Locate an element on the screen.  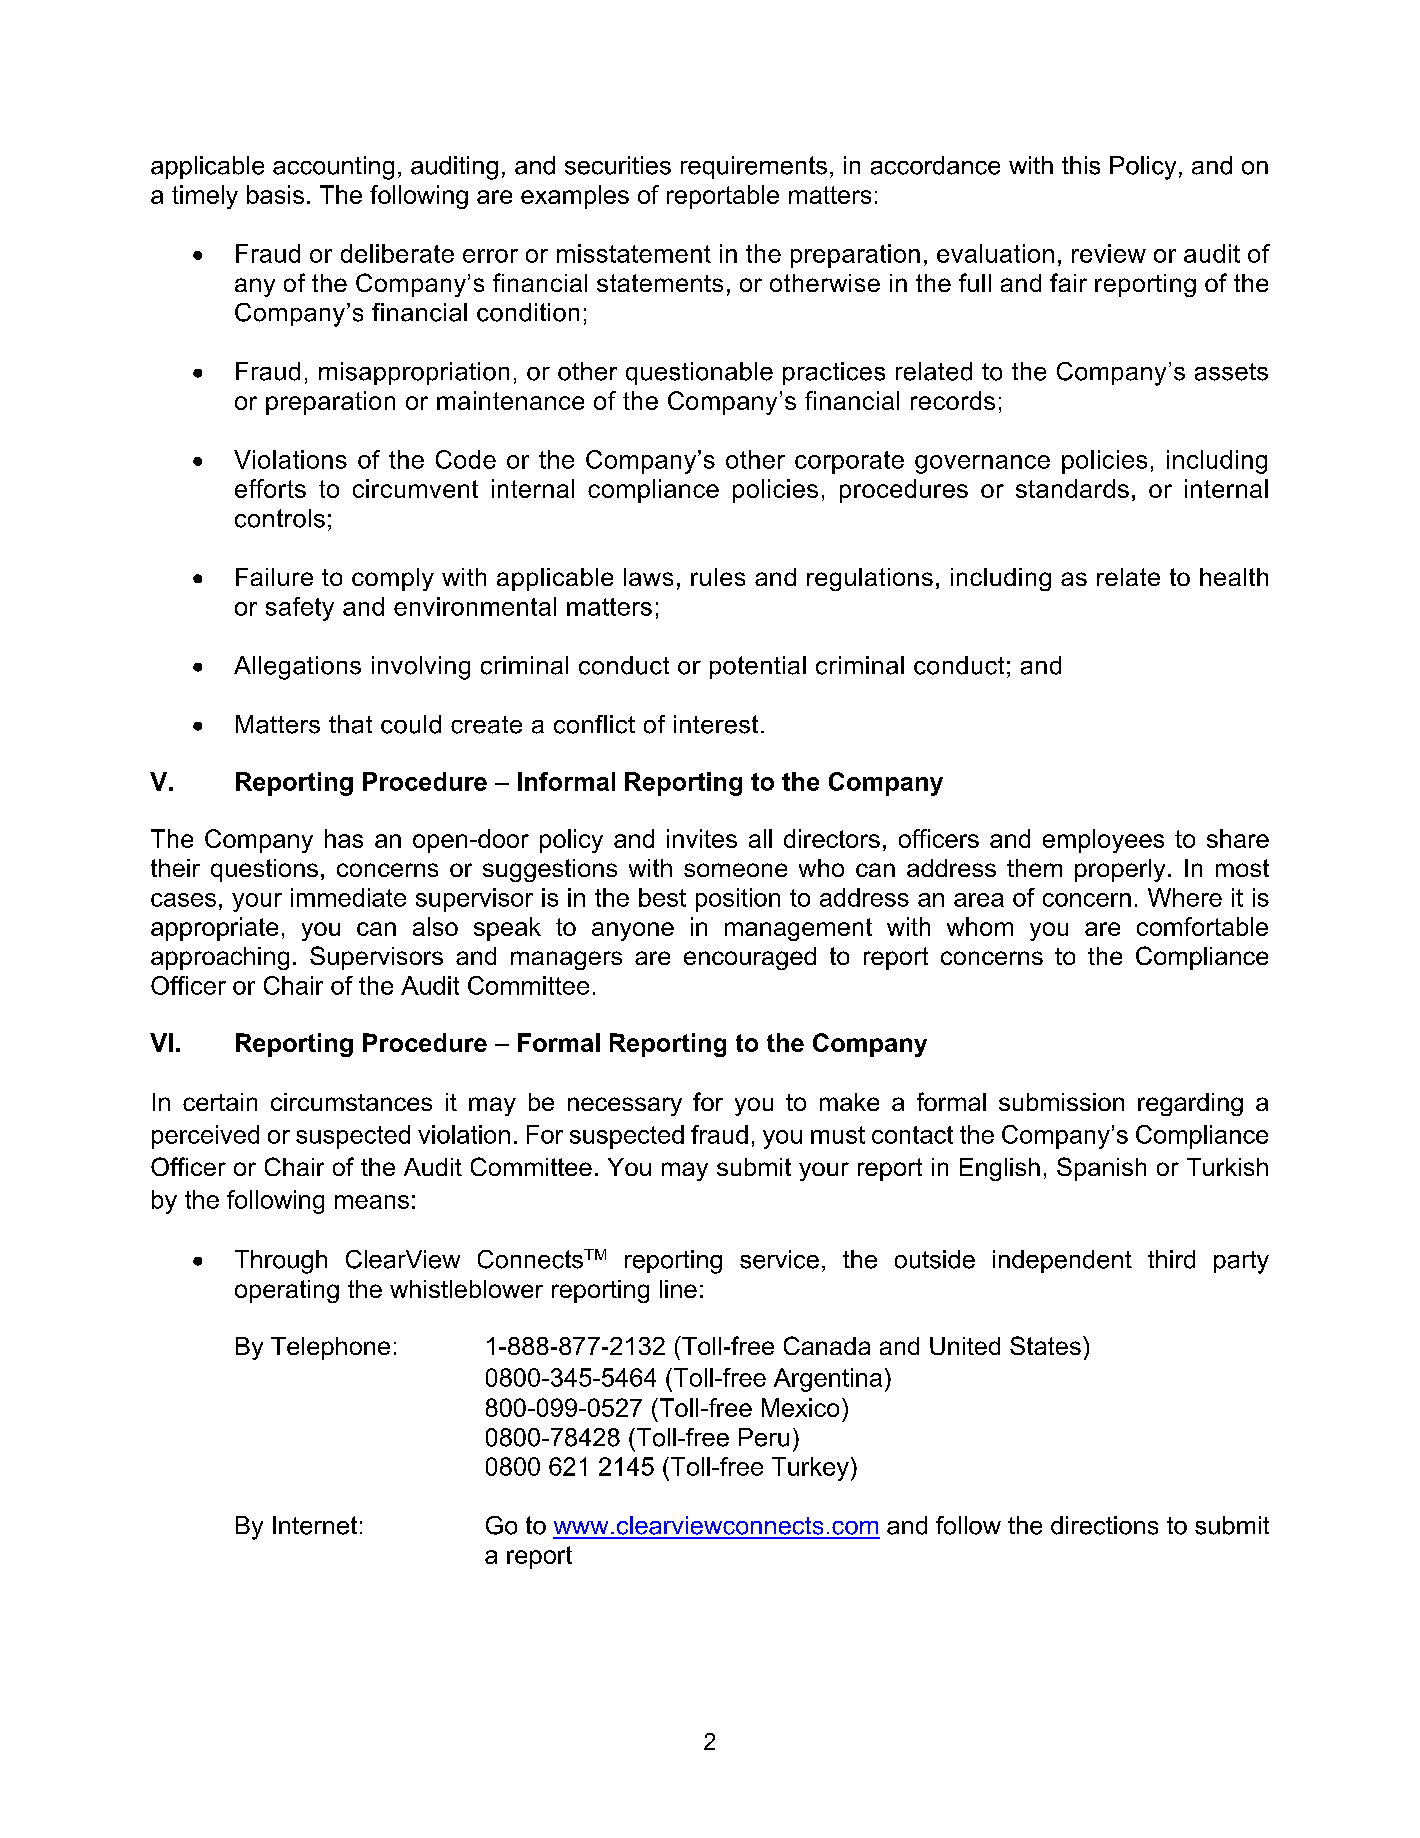
Peru is located at coordinates (764, 1437).
